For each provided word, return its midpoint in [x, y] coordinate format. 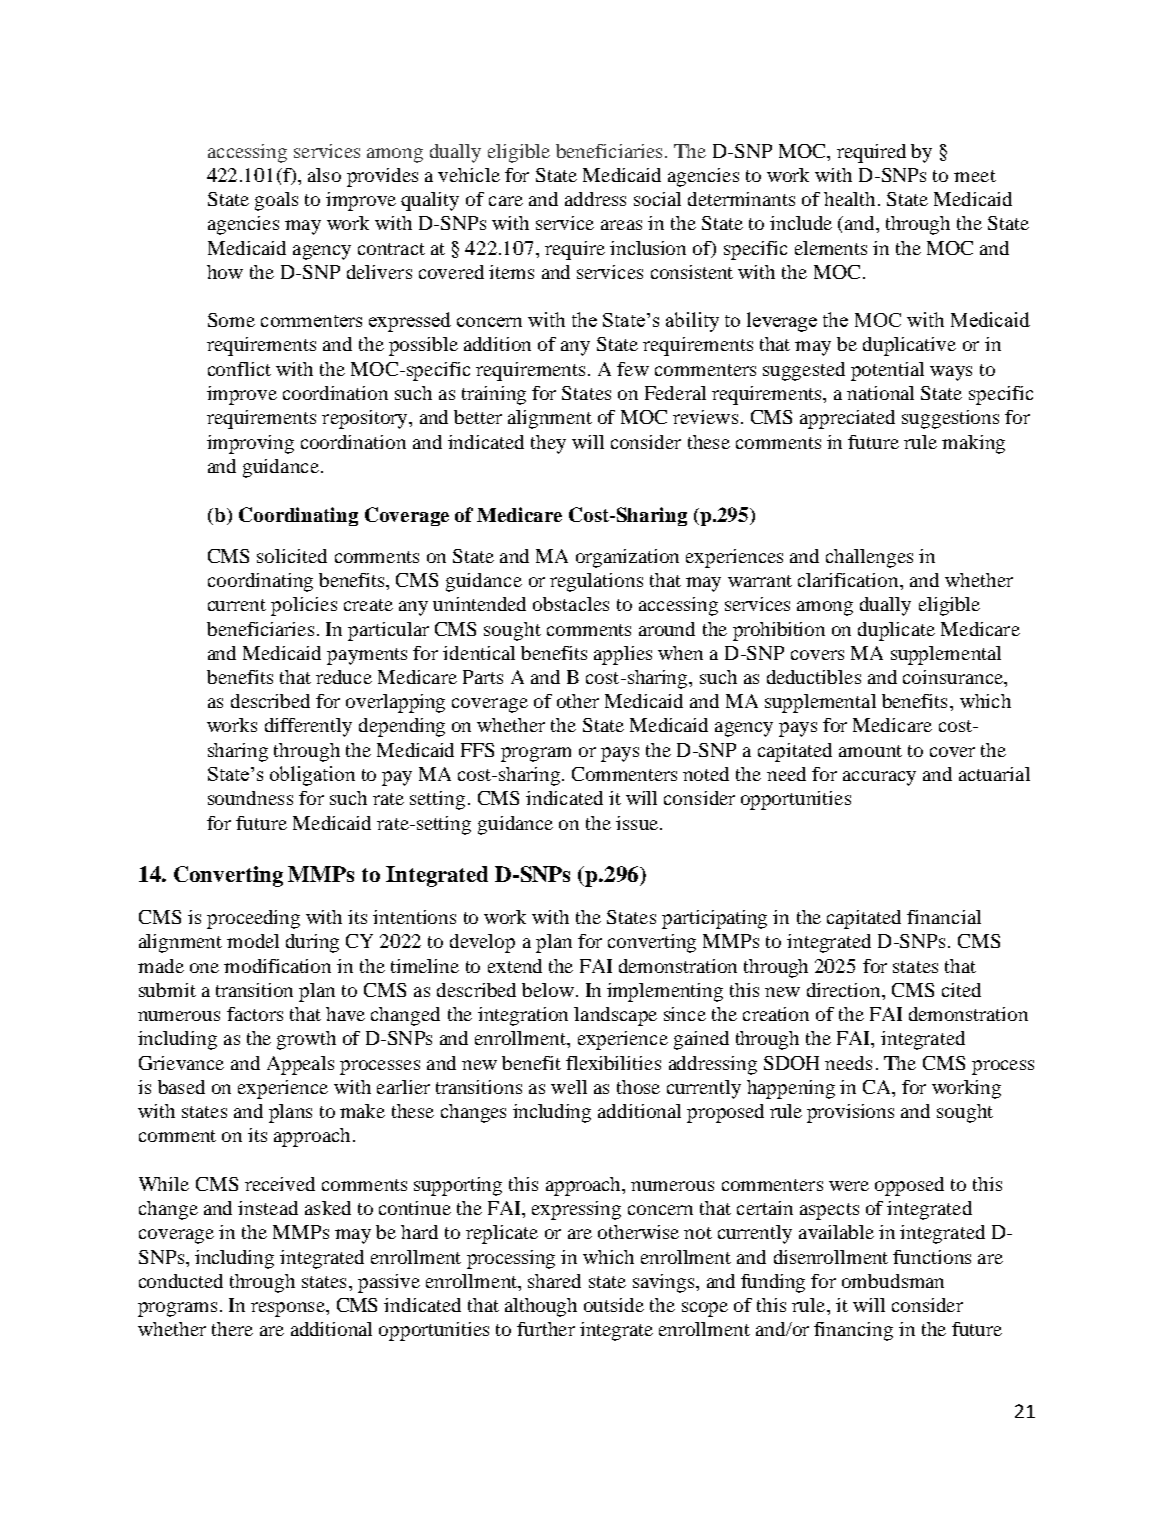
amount [870, 751]
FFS [477, 750]
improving [250, 444]
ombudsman [893, 1281]
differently [308, 727]
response [289, 1309]
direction [845, 990]
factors [255, 1014]
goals [276, 201]
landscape [615, 1016]
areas [621, 225]
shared [554, 1281]
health [849, 199]
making [973, 444]
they [548, 444]
